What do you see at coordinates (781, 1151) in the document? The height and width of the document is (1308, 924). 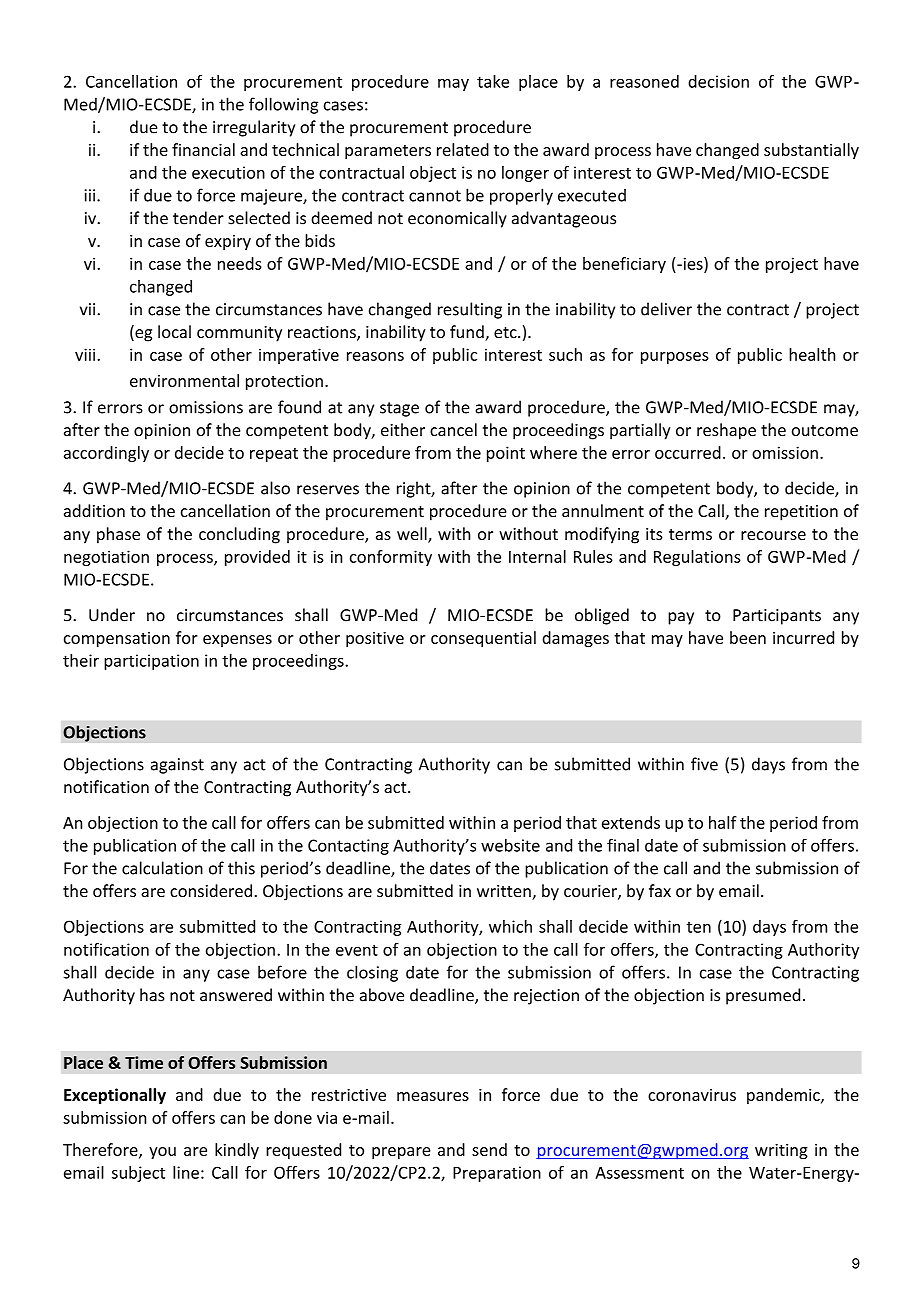 I see `writing` at bounding box center [781, 1151].
